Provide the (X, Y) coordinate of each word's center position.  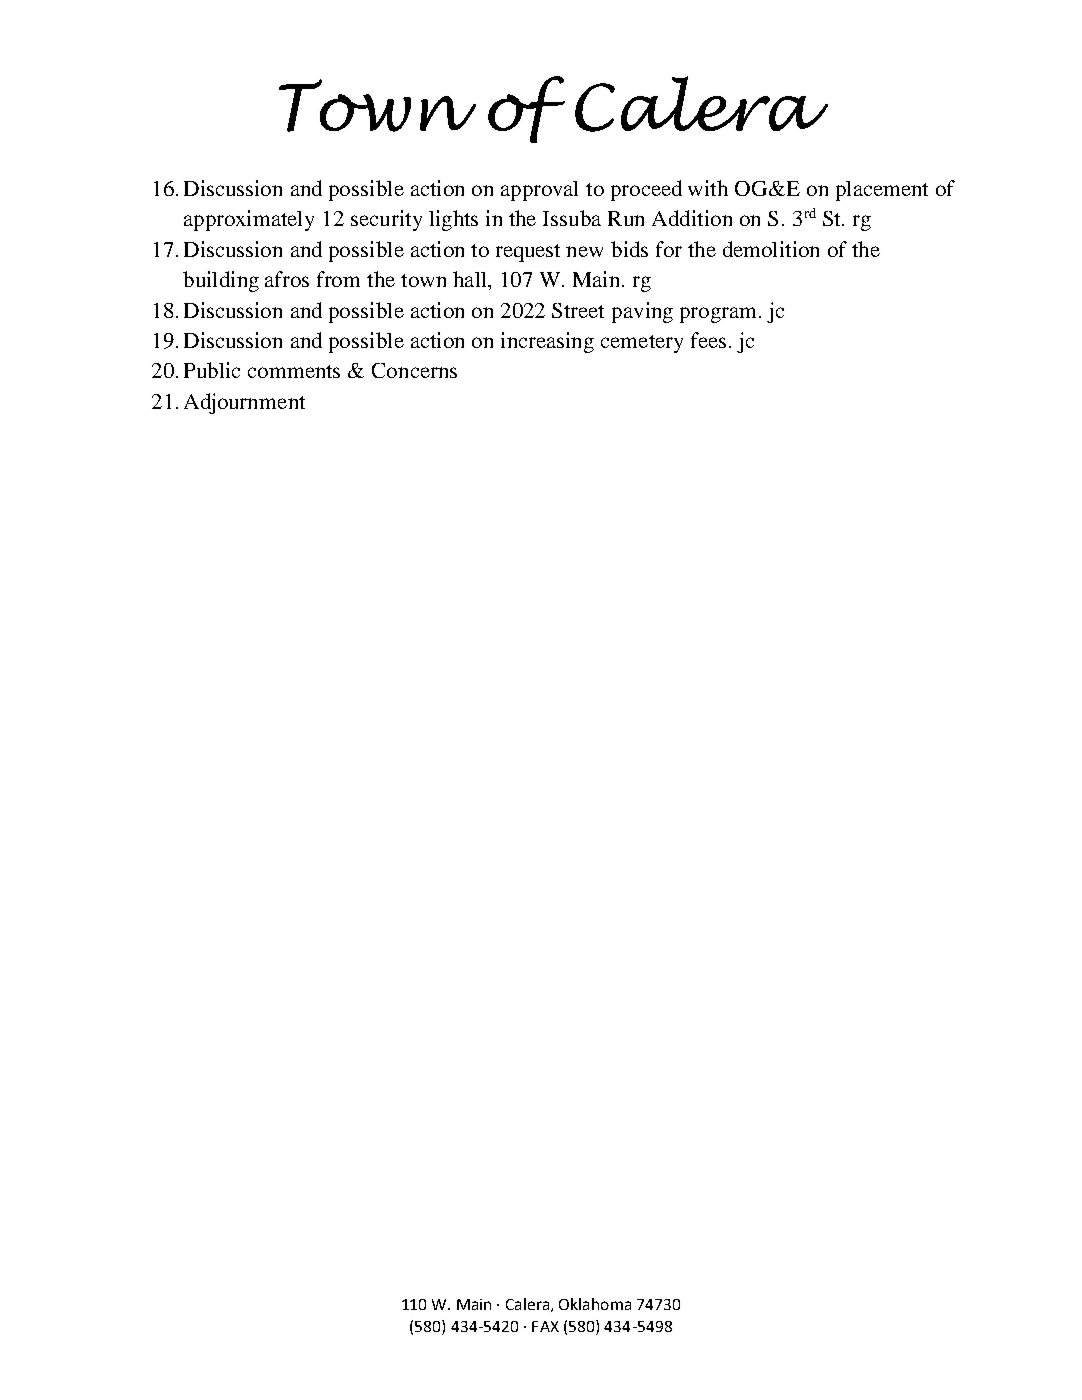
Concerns (414, 370)
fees (708, 340)
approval (539, 191)
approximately (249, 220)
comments (294, 371)
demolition (771, 249)
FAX (545, 1326)
